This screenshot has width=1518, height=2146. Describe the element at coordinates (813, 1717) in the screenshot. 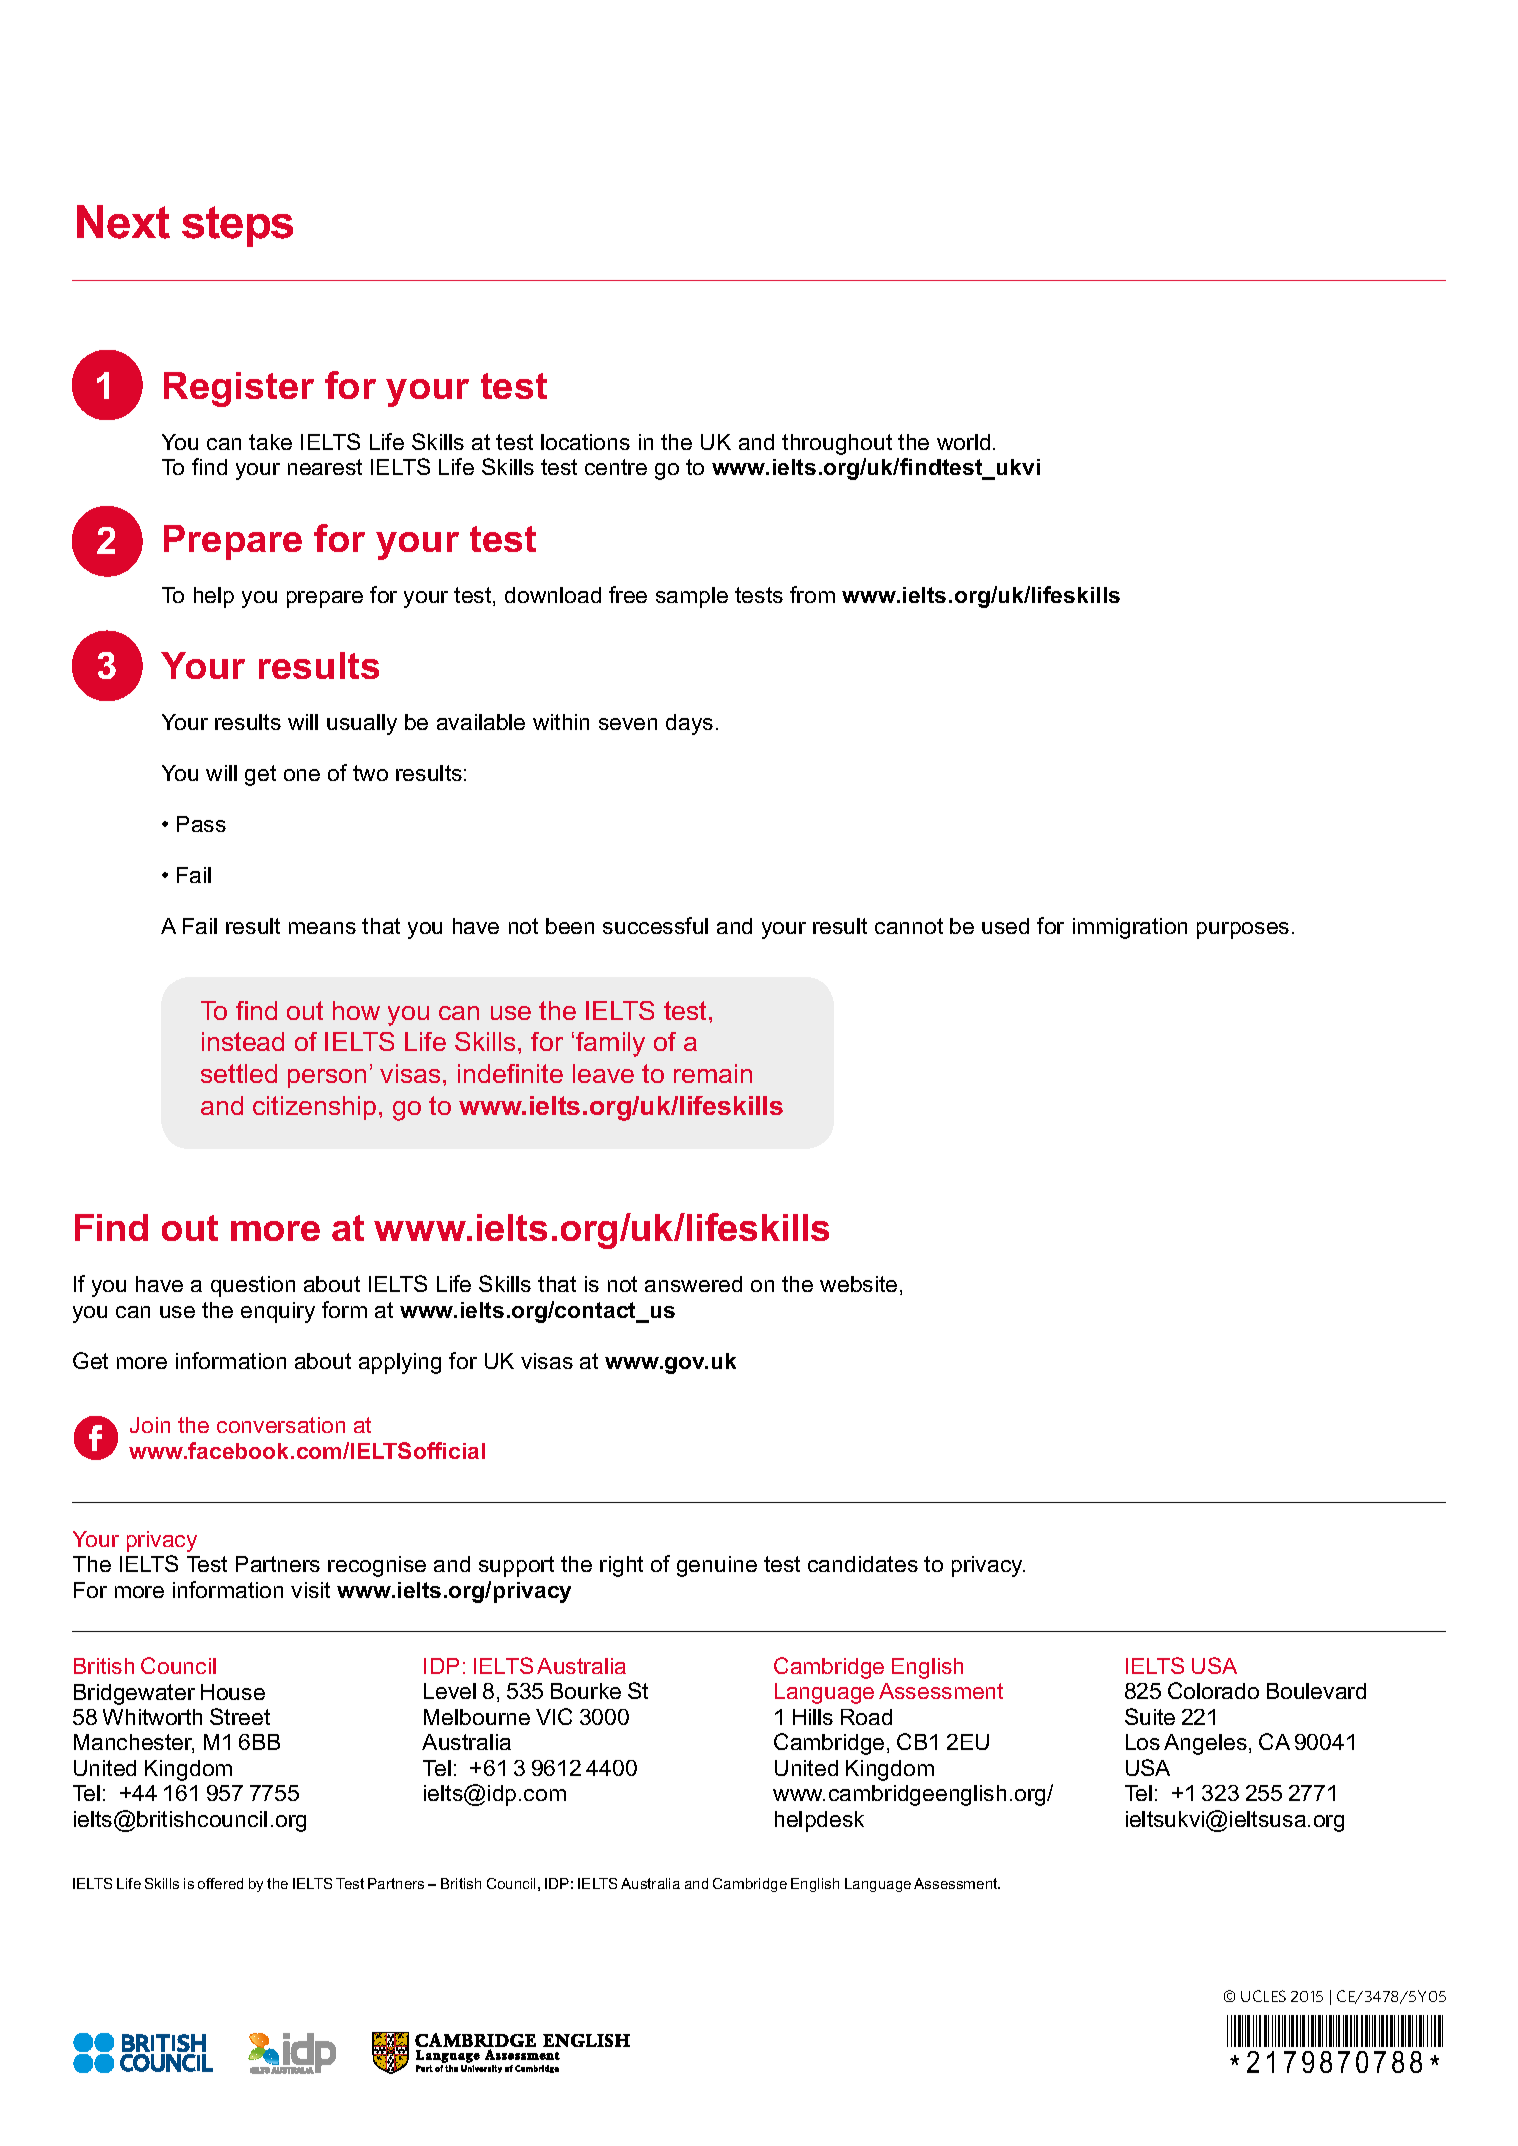

I see `Hills` at that location.
